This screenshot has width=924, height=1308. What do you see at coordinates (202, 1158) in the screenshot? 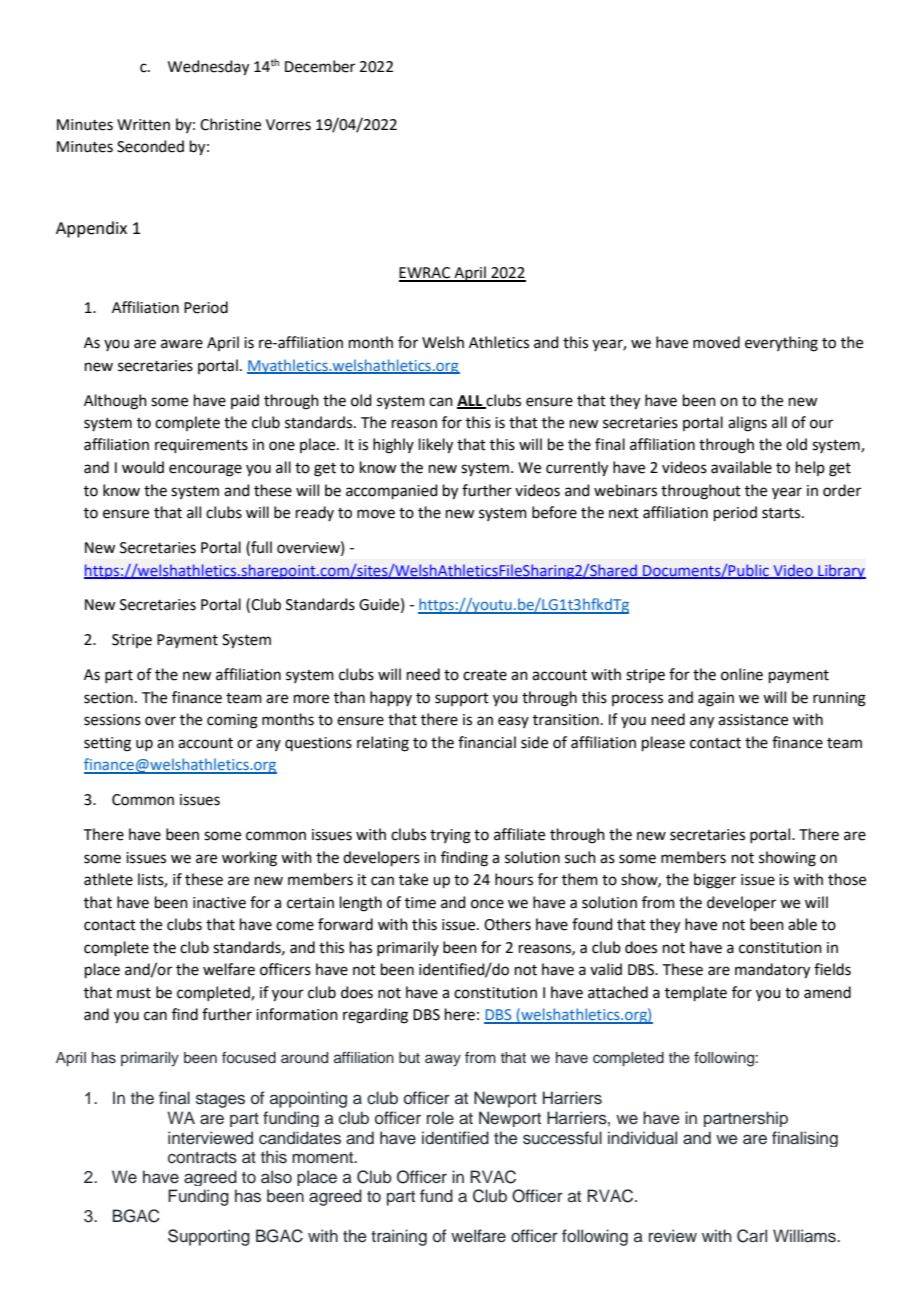
I see `contracts` at bounding box center [202, 1158].
